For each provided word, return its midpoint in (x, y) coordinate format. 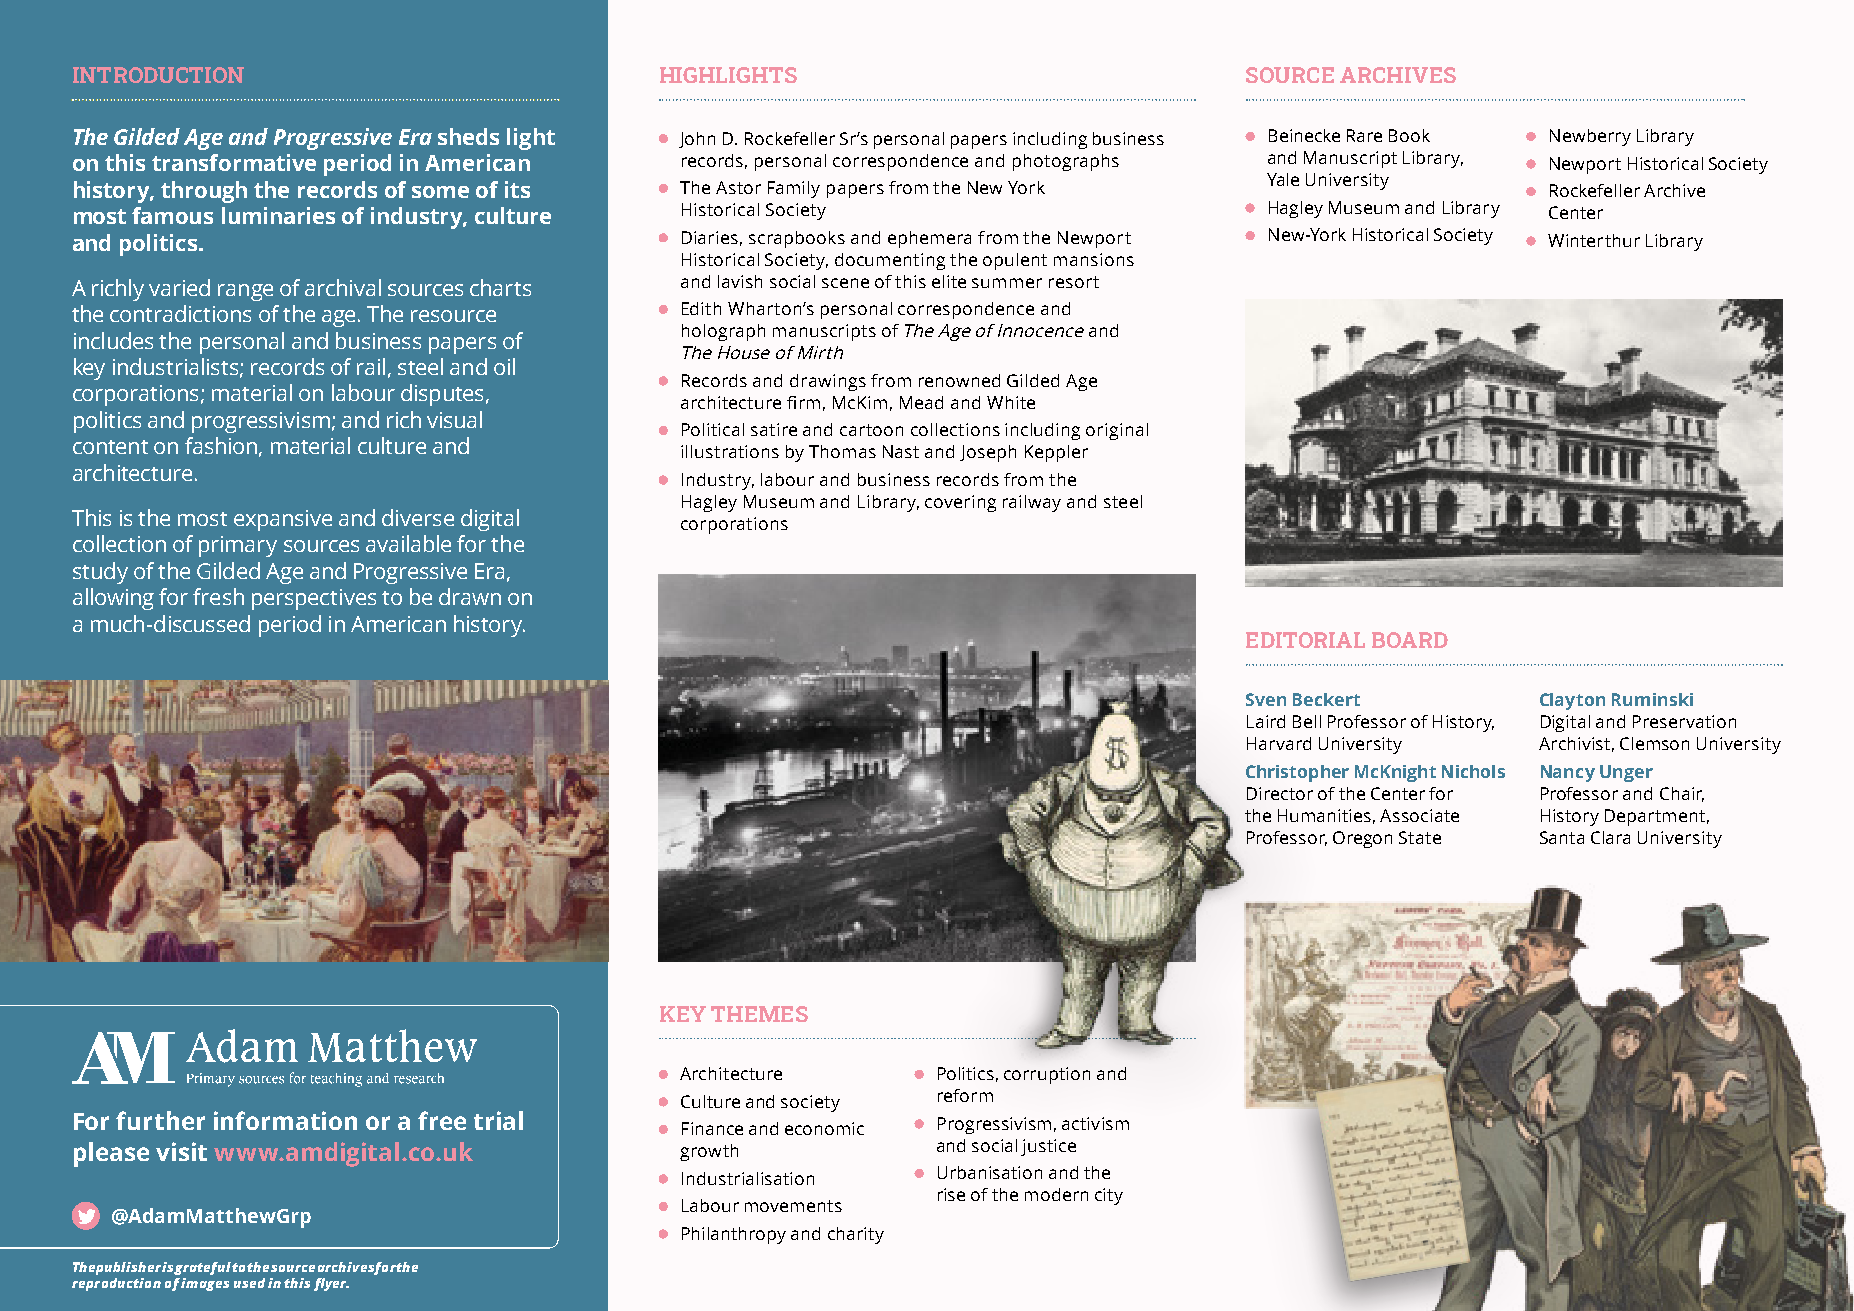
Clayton (1572, 701)
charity (856, 1235)
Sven (1266, 699)
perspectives (314, 599)
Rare (1364, 135)
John (697, 140)
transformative (234, 162)
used (249, 1283)
